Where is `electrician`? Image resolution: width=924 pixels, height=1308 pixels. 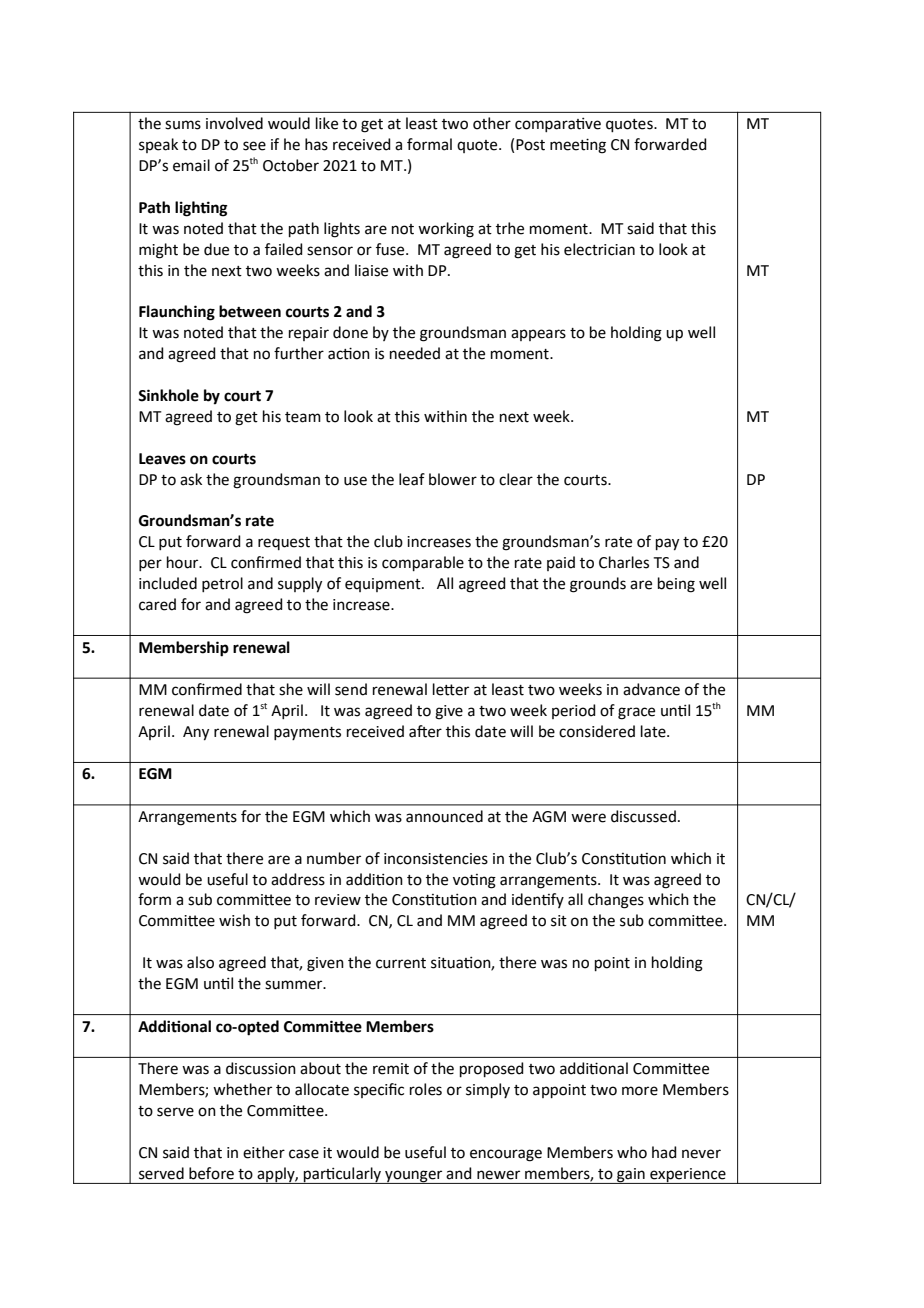 electrician is located at coordinates (599, 249).
